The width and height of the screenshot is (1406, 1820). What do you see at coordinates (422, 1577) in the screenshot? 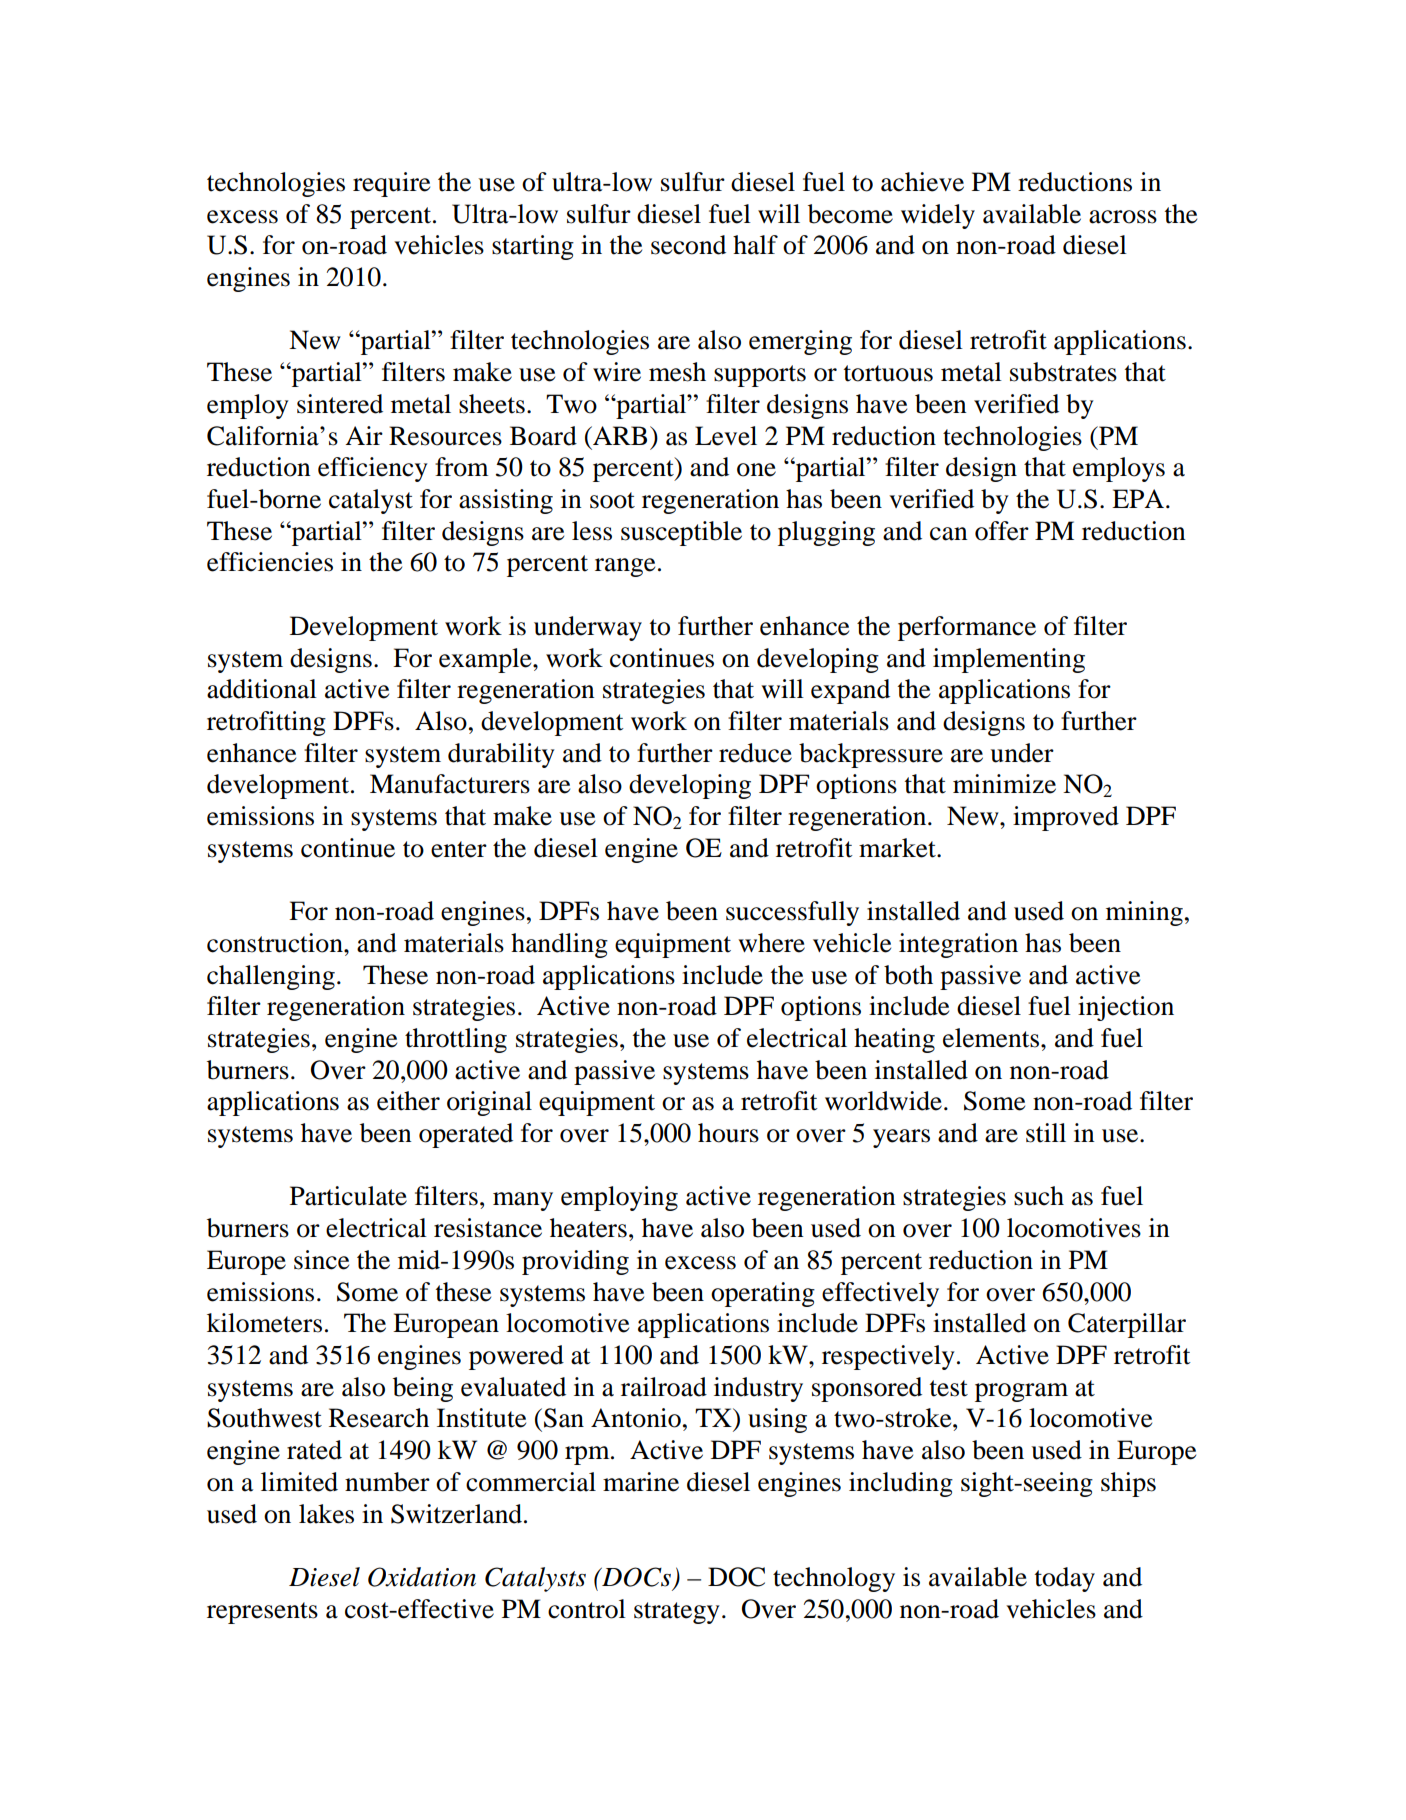
I see `Oxidation` at bounding box center [422, 1577].
